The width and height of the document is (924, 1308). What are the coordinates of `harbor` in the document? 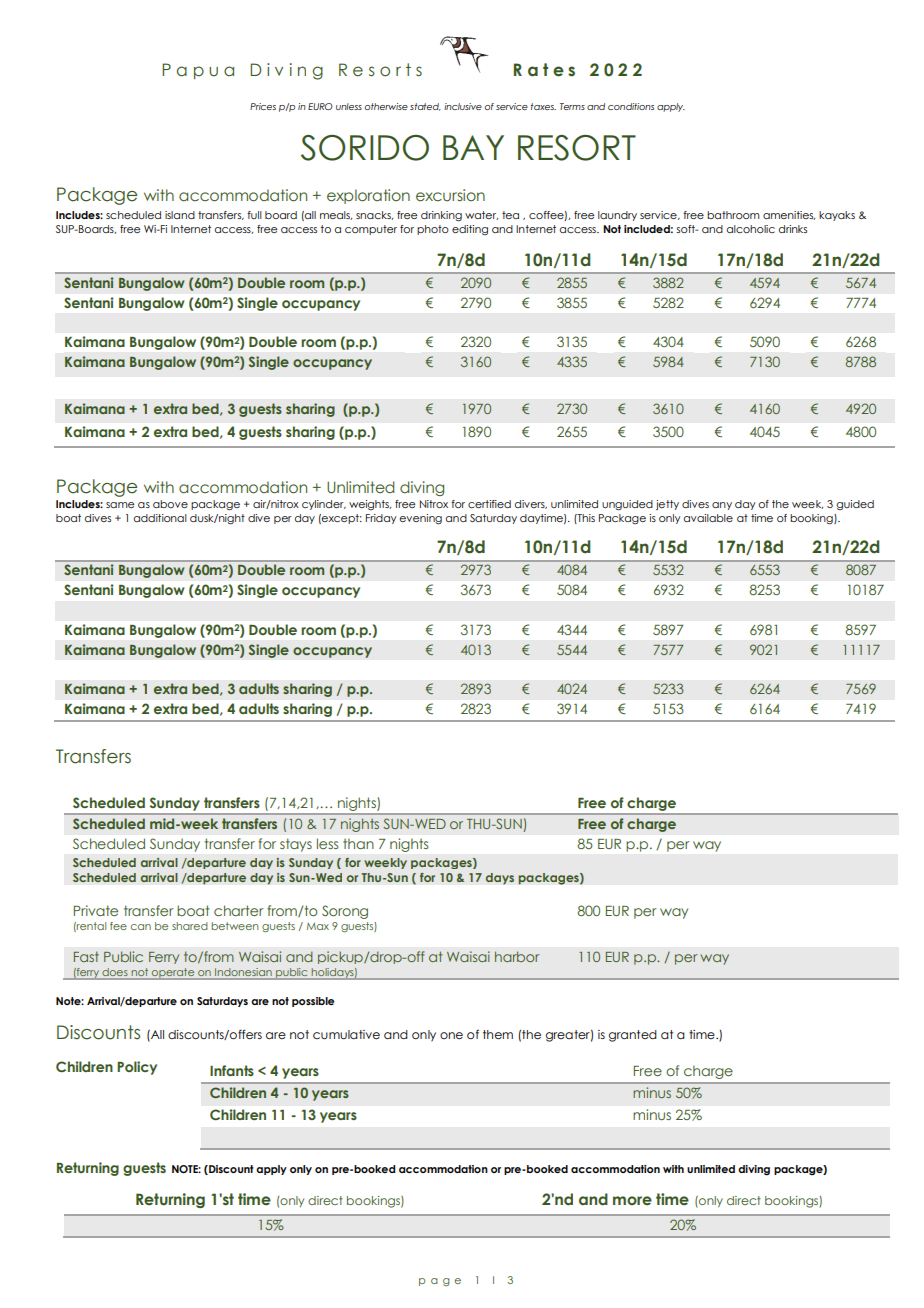 It's located at (517, 956).
